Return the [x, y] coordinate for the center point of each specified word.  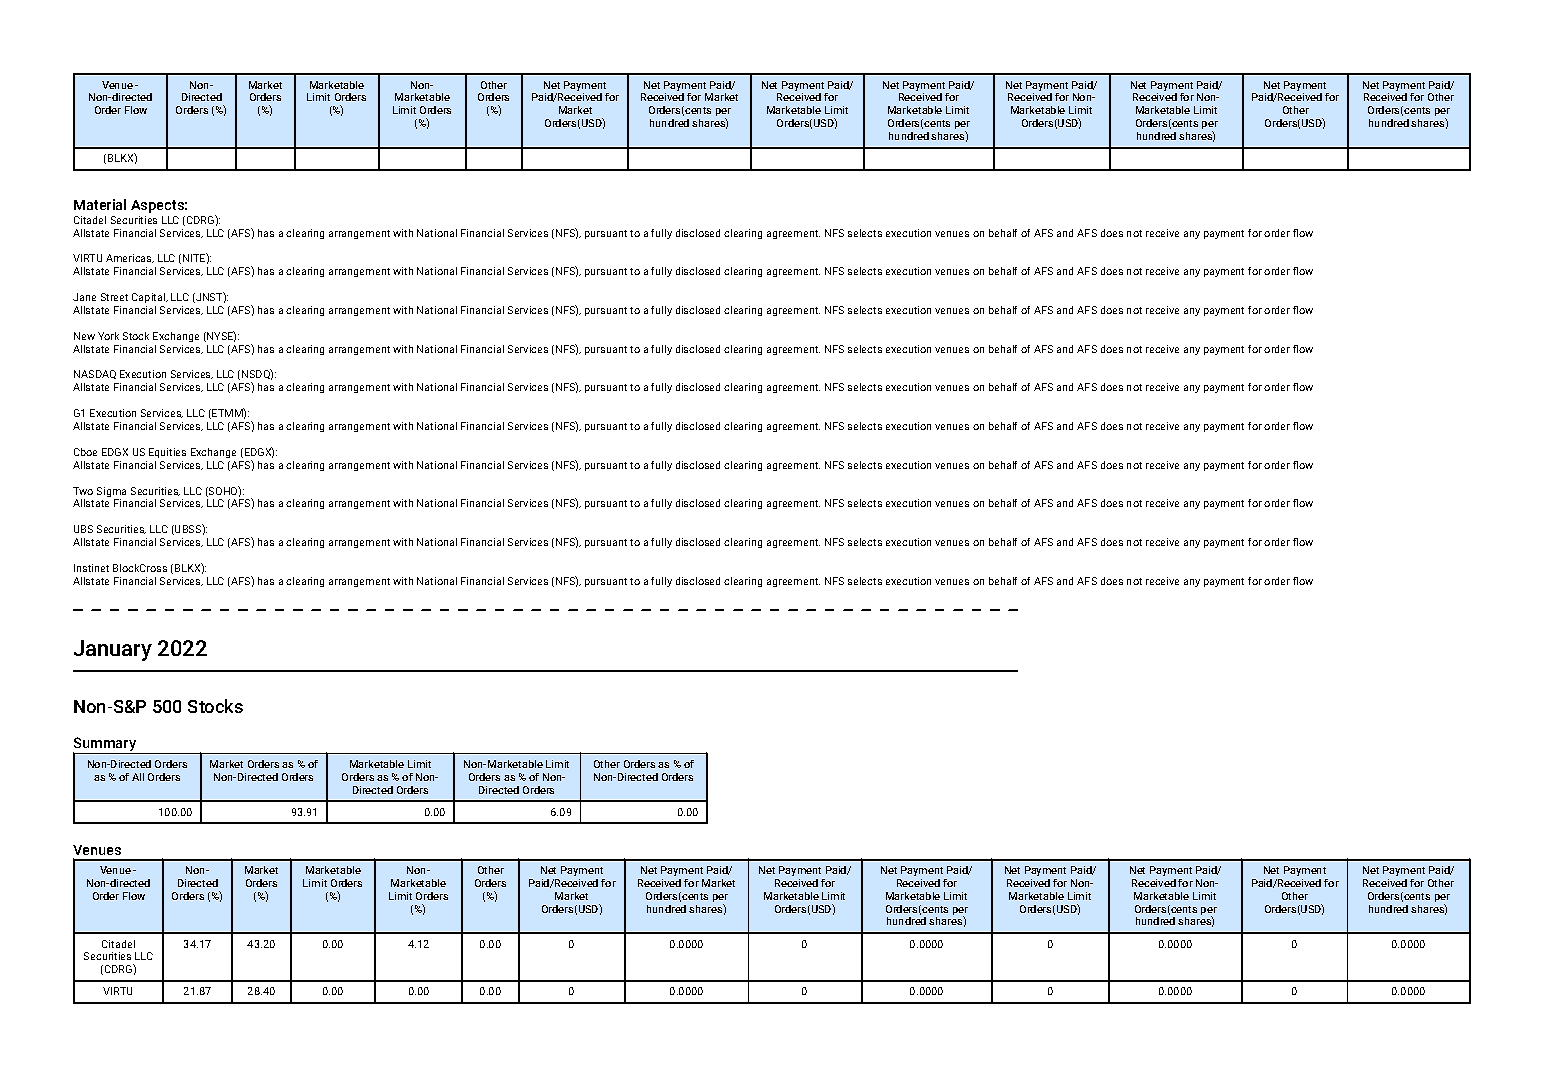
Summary [106, 746]
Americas [130, 258]
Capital [150, 298]
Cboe [85, 452]
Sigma [111, 493]
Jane [84, 297]
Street [114, 297]
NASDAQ [95, 374]
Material [100, 204]
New [84, 336]
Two [83, 491]
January [113, 650]
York [108, 336]
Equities [167, 453]
